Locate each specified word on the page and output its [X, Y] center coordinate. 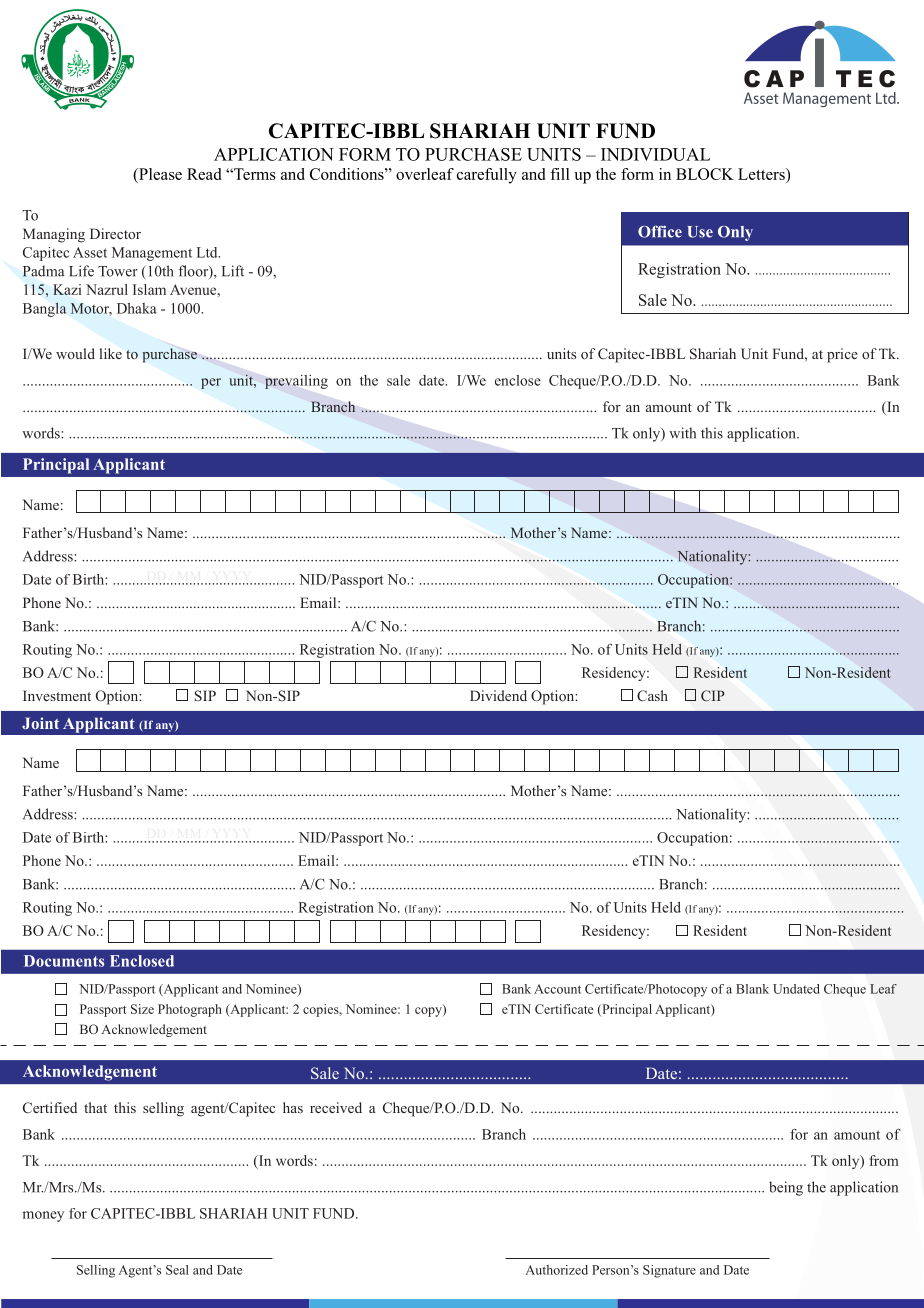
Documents [64, 961]
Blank [752, 989]
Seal [177, 1270]
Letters [762, 174]
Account [557, 989]
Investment [57, 695]
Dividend [498, 695]
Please [159, 174]
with [682, 433]
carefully [487, 176]
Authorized [557, 1270]
